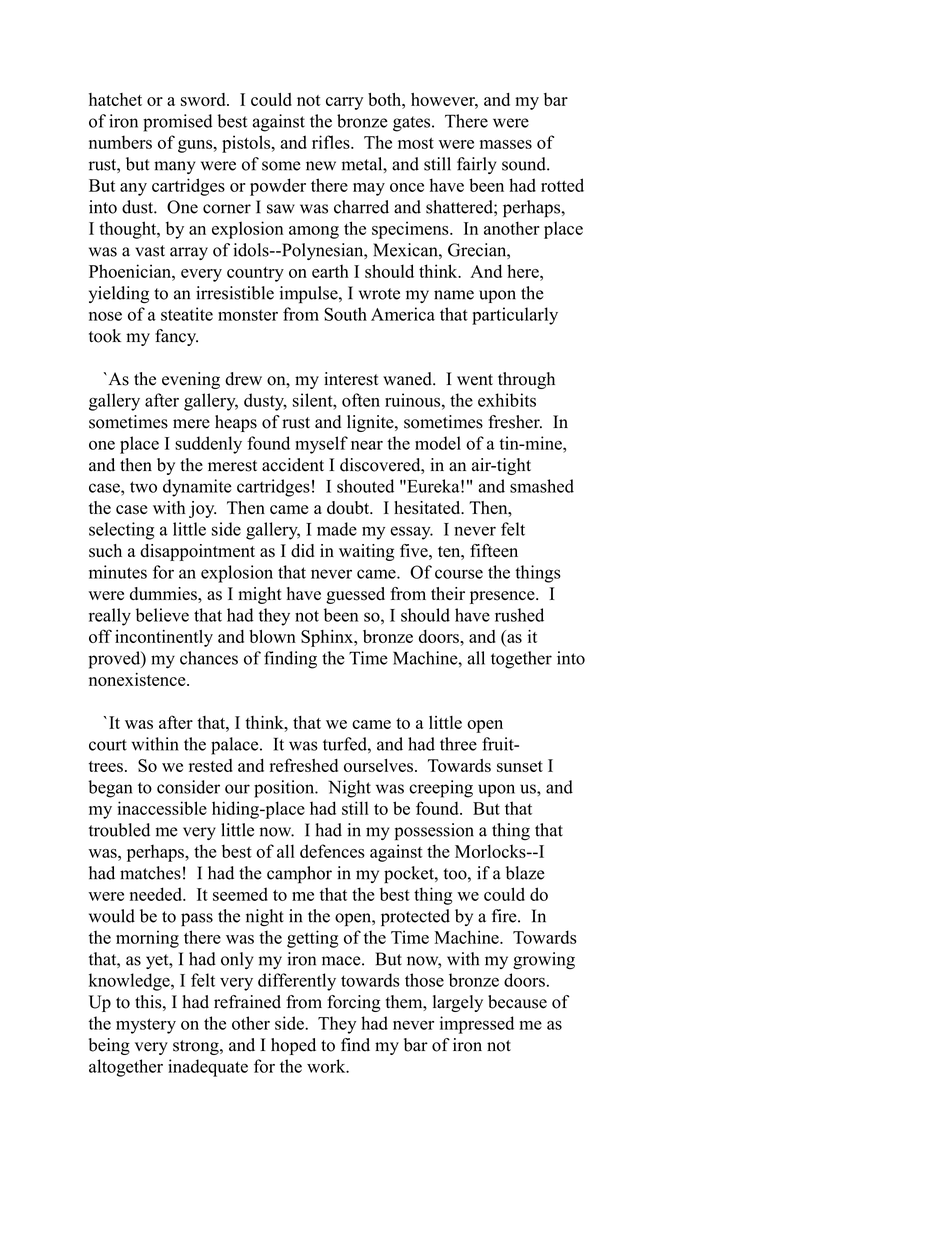 The width and height of the screenshot is (952, 1233). I want to click on mystery, so click(146, 1026).
